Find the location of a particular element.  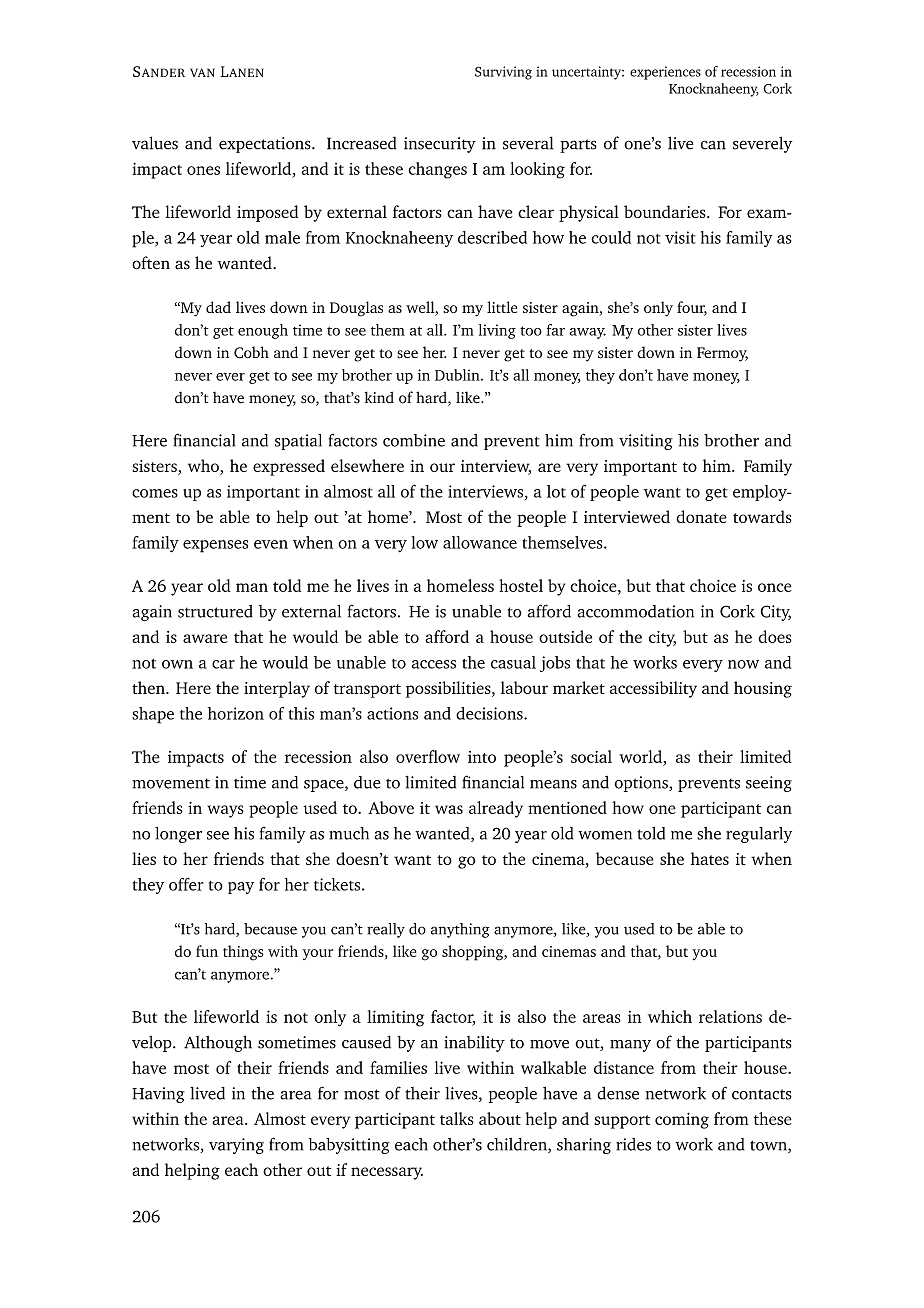

ways is located at coordinates (226, 811).
